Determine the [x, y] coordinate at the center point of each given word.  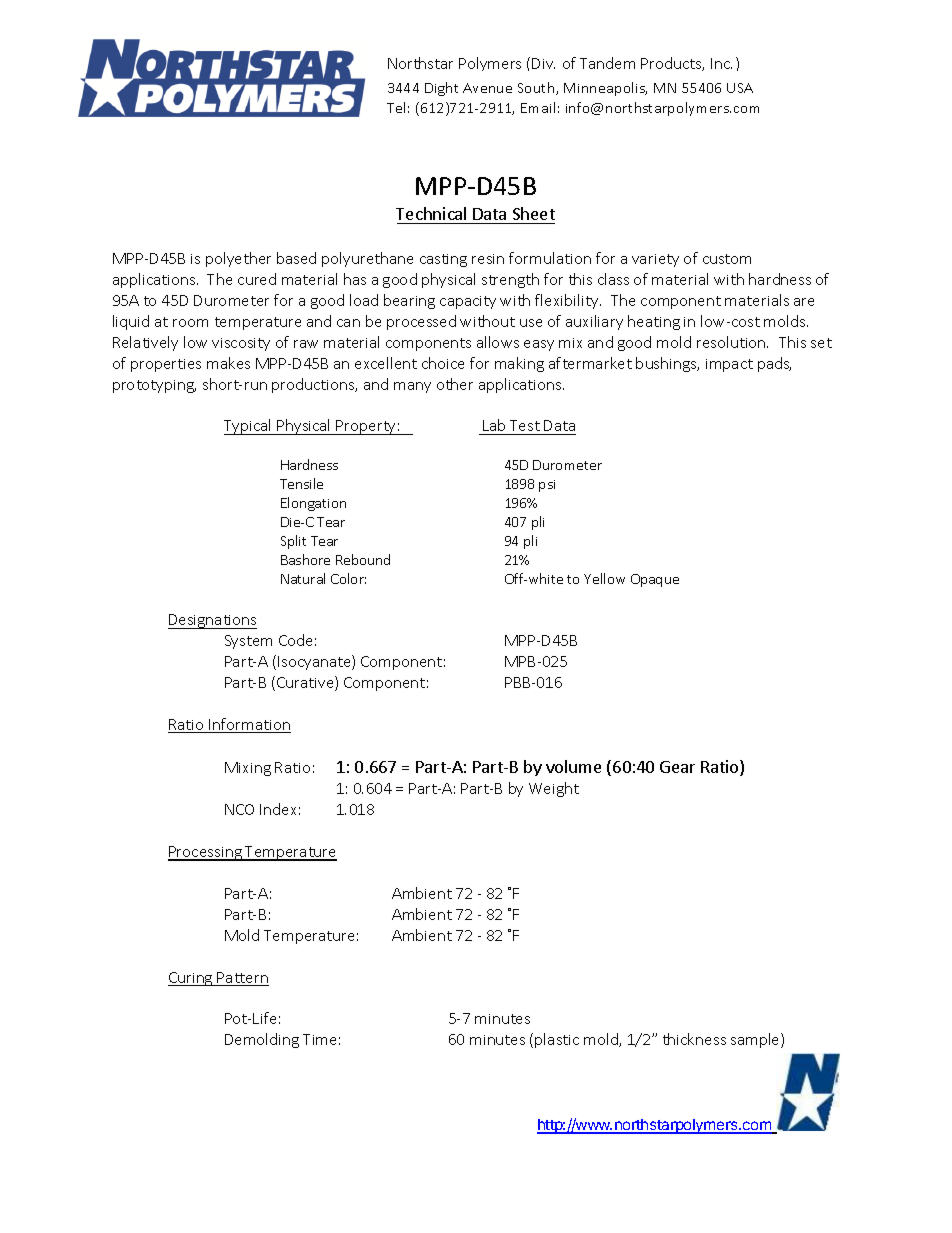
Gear [677, 767]
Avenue [487, 88]
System [248, 642]
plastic [557, 1040]
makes [228, 363]
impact [729, 365]
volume [573, 766]
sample [756, 1040]
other [455, 384]
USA [740, 88]
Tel [396, 107]
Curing [191, 979]
